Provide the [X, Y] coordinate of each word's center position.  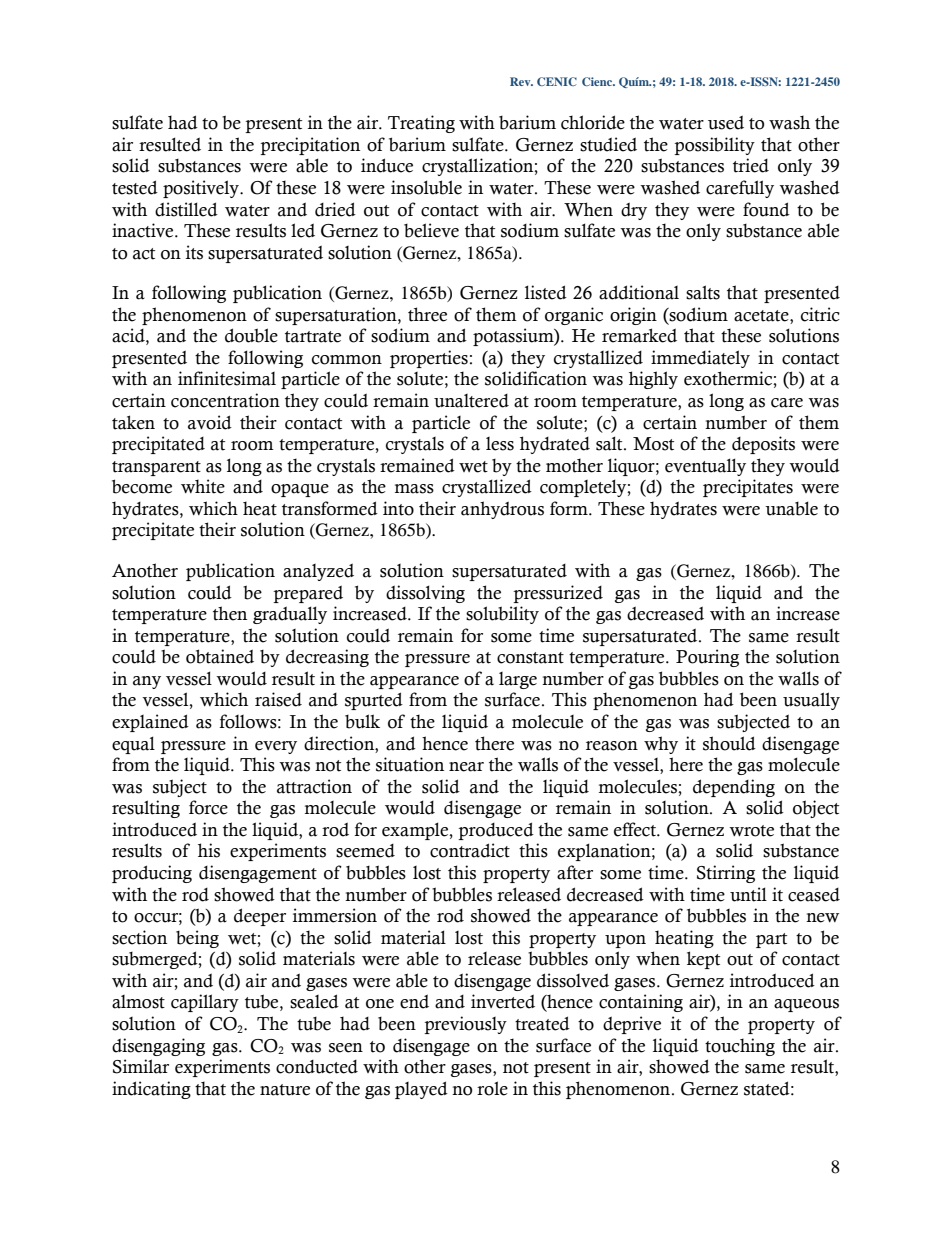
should [729, 743]
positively [202, 189]
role [492, 1088]
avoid [210, 422]
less [500, 444]
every [276, 747]
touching [740, 1047]
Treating [421, 124]
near [466, 767]
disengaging [158, 1047]
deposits [763, 445]
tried [751, 165]
